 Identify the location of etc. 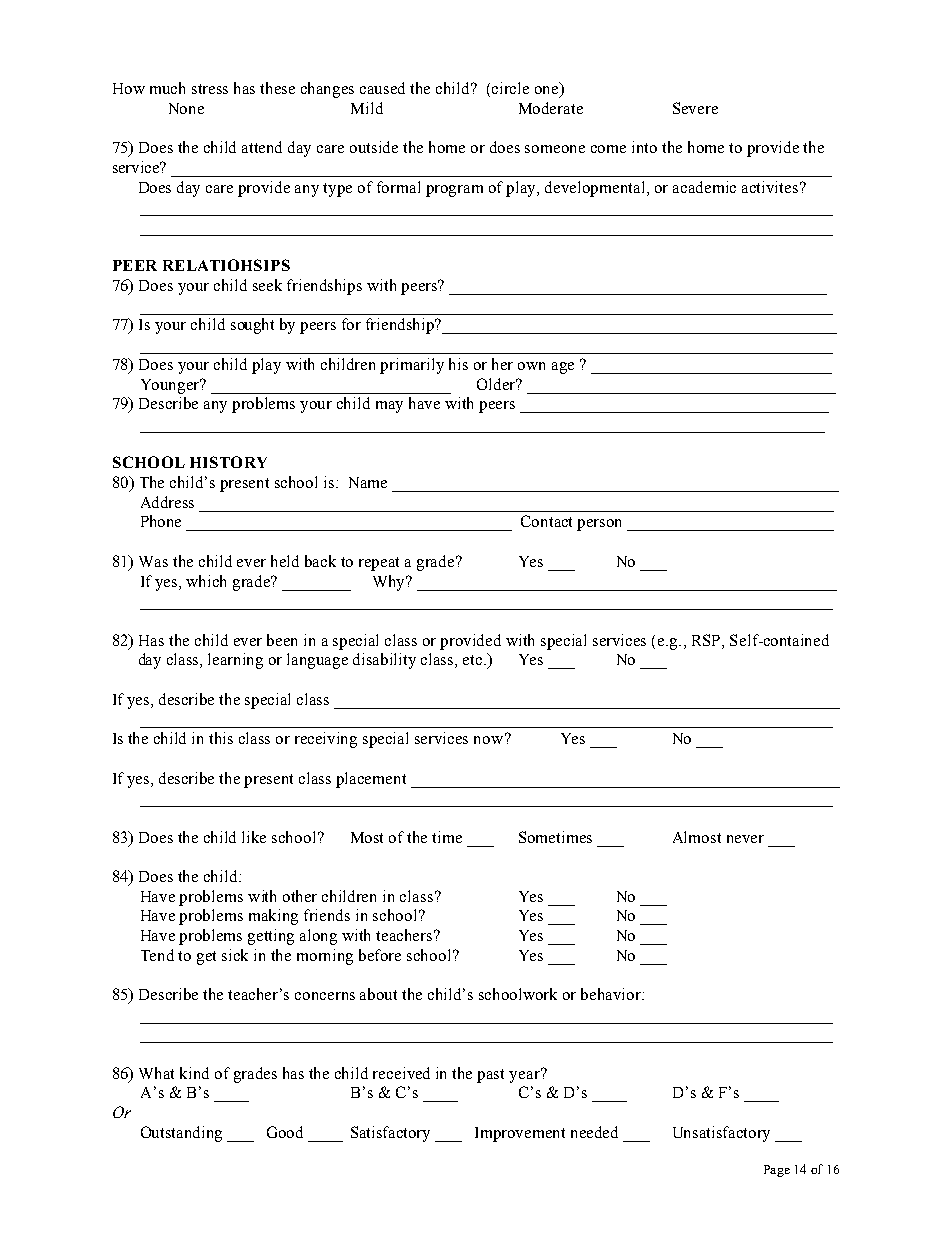
(474, 660).
